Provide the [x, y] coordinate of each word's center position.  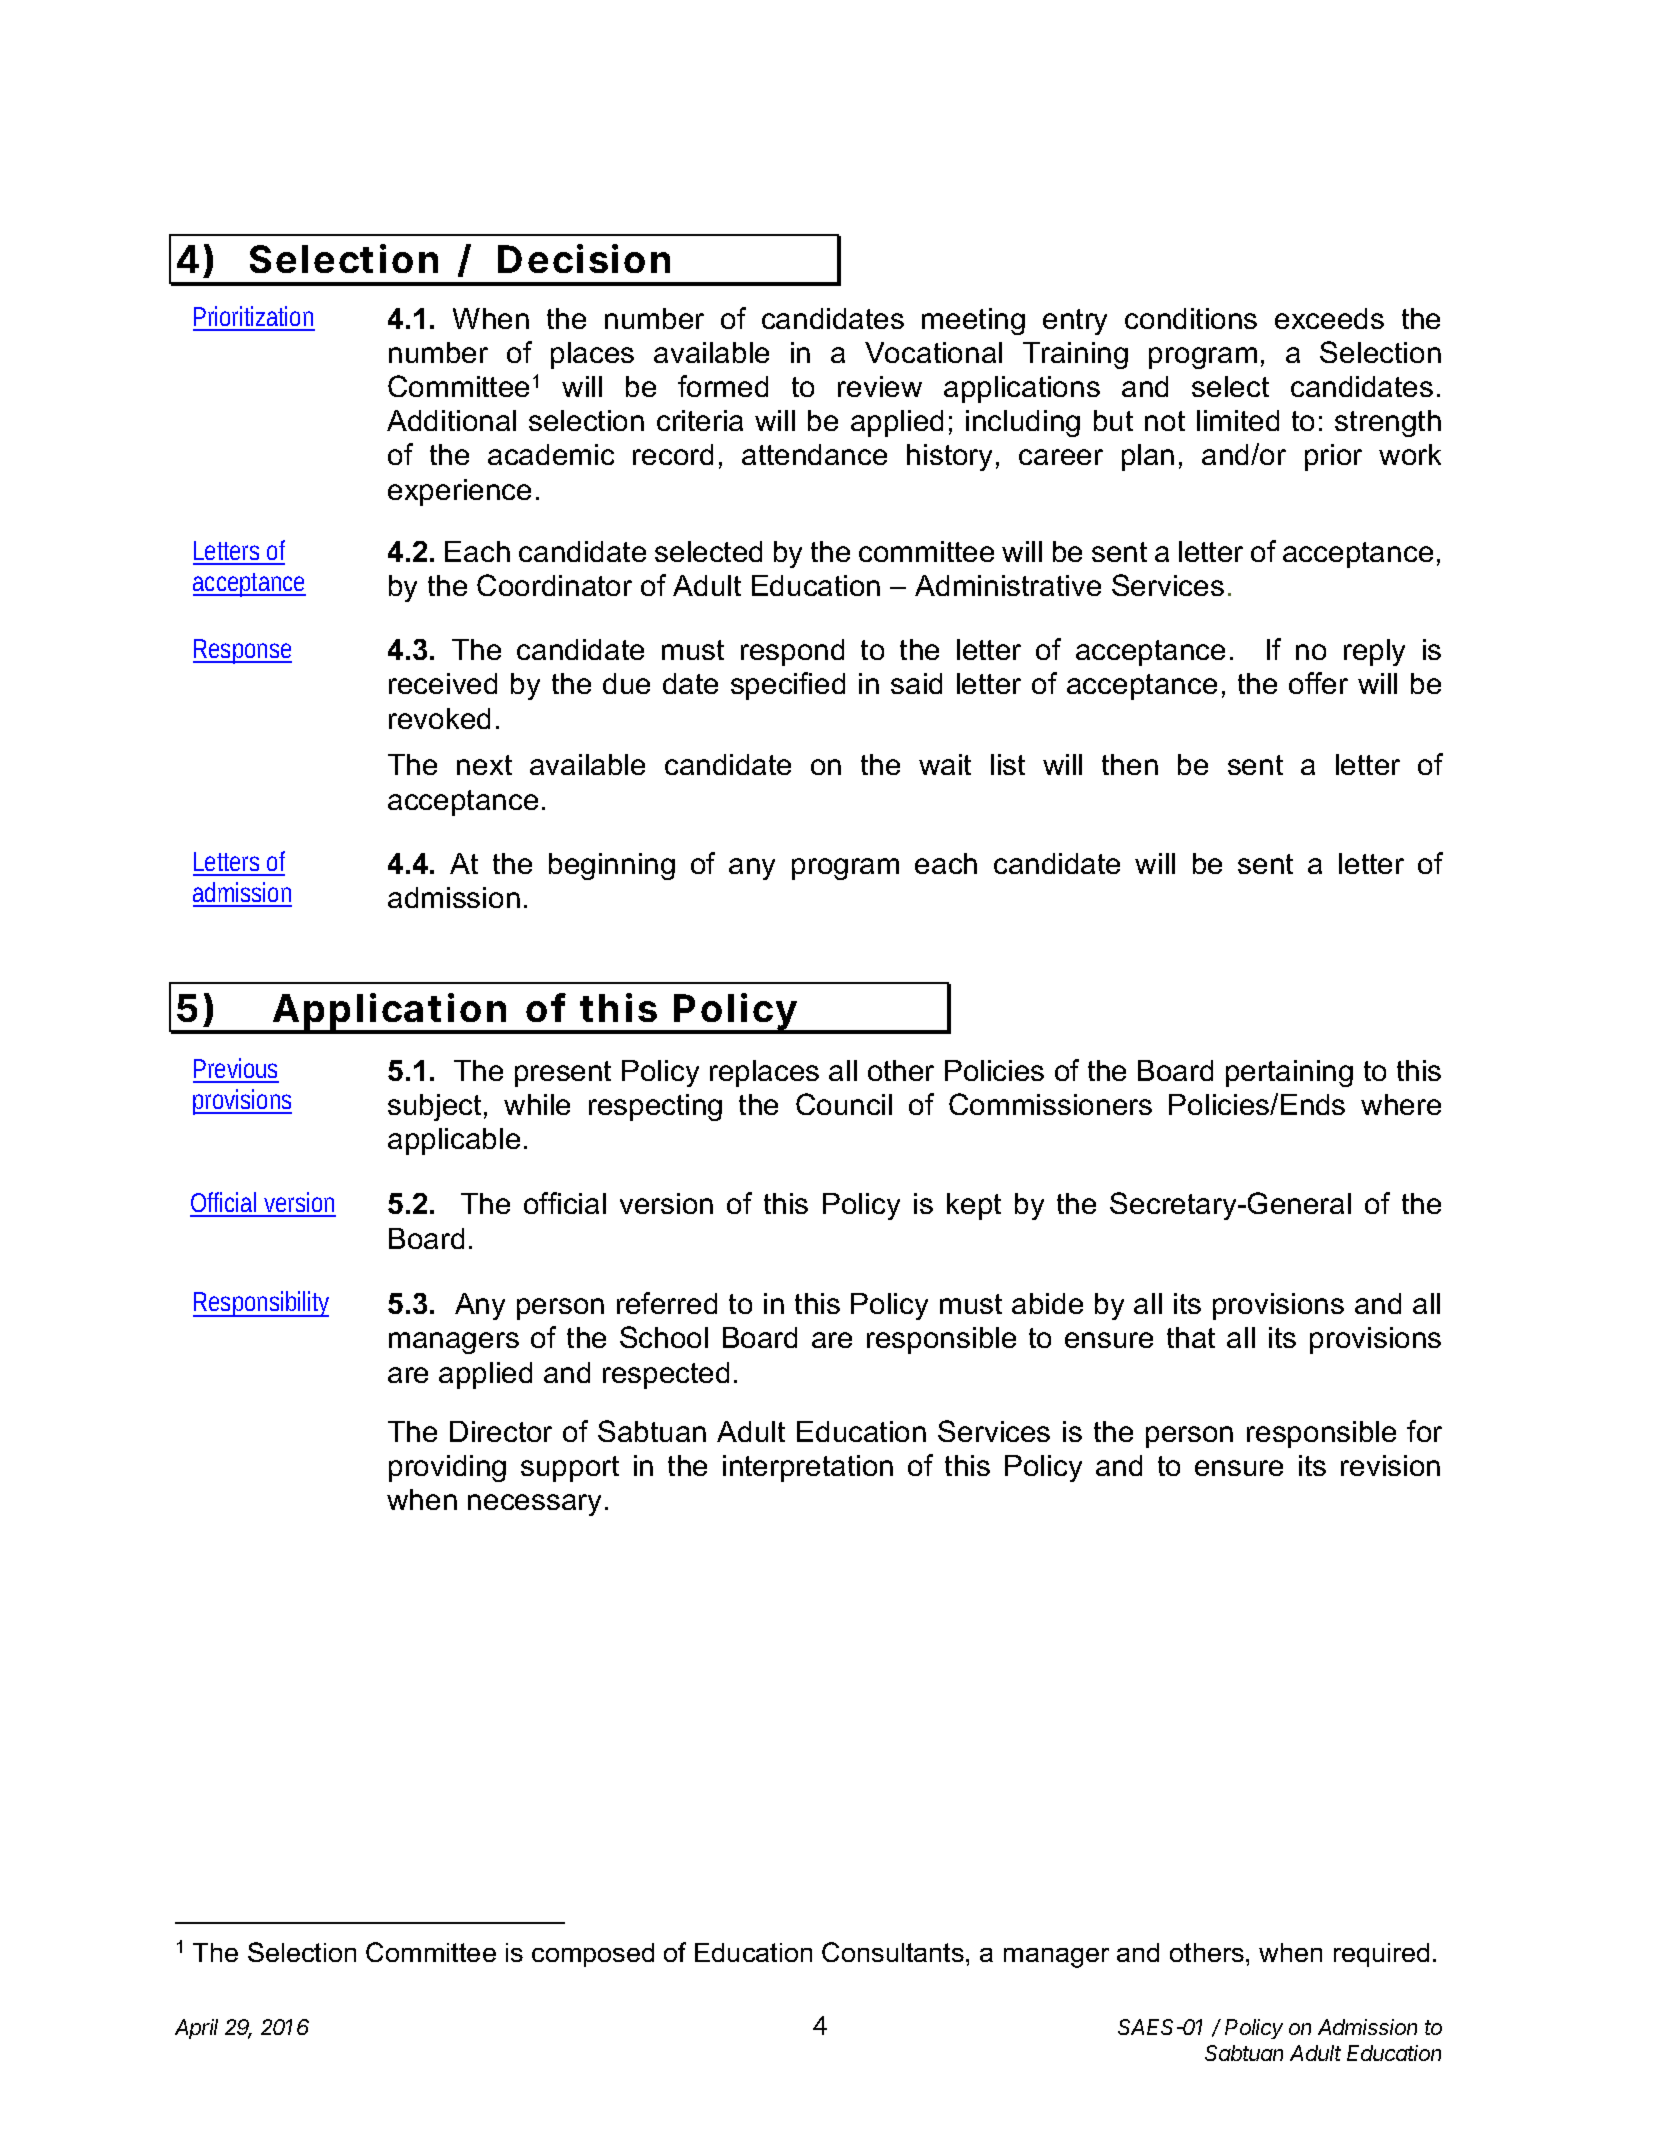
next [484, 765]
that [1191, 1337]
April [196, 2029]
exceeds [1329, 318]
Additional [451, 420]
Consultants [893, 1952]
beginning [612, 866]
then [1130, 764]
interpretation [808, 1468]
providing [447, 1468]
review [880, 386]
